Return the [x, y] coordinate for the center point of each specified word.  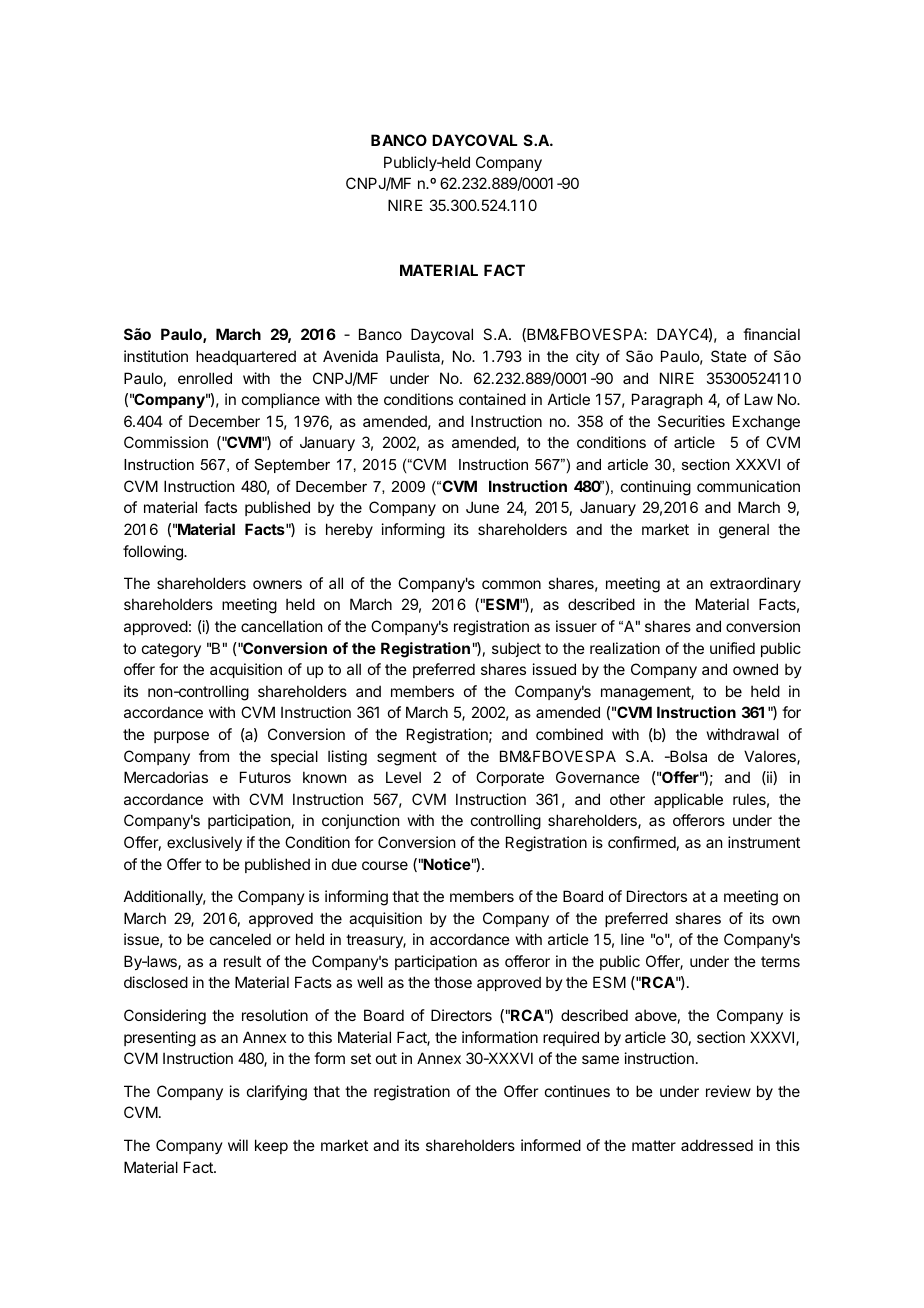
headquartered [246, 357]
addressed [717, 1145]
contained [492, 399]
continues [577, 1091]
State [729, 356]
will [238, 1145]
